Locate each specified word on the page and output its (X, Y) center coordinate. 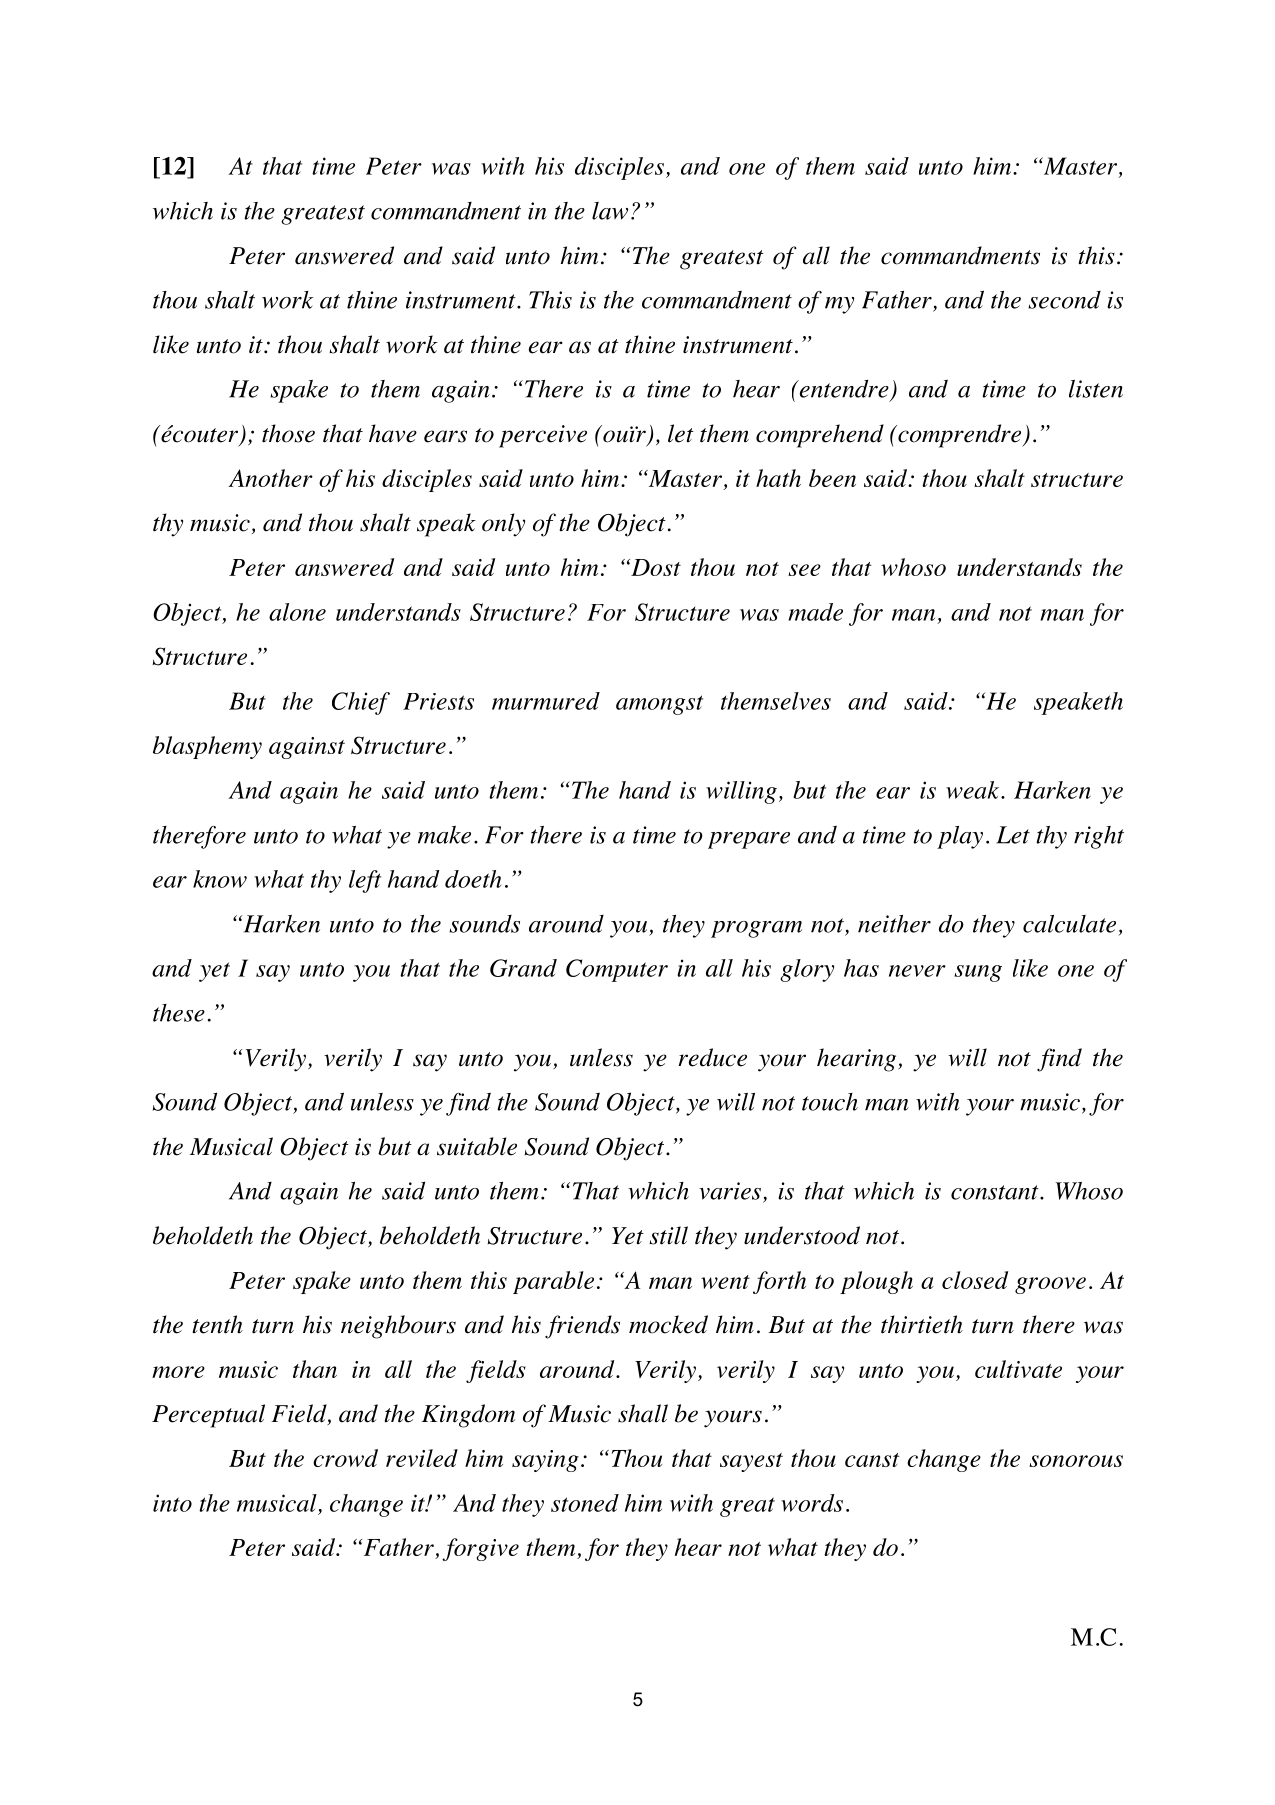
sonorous (1076, 1461)
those (288, 433)
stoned (585, 1503)
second (1064, 300)
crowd (345, 1458)
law (610, 211)
